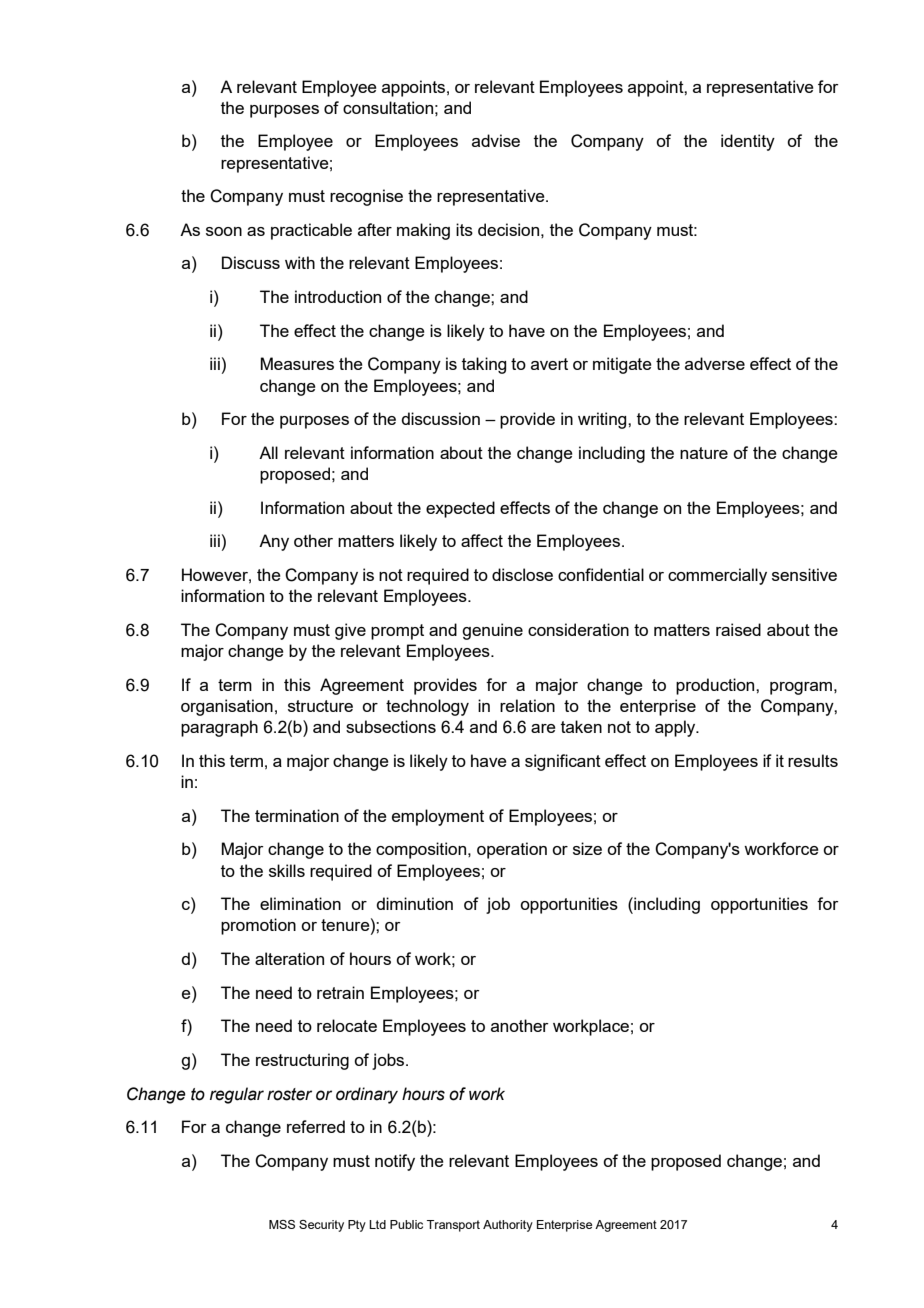  What do you see at coordinates (453, 1226) in the page?
I see `Transport` at bounding box center [453, 1226].
